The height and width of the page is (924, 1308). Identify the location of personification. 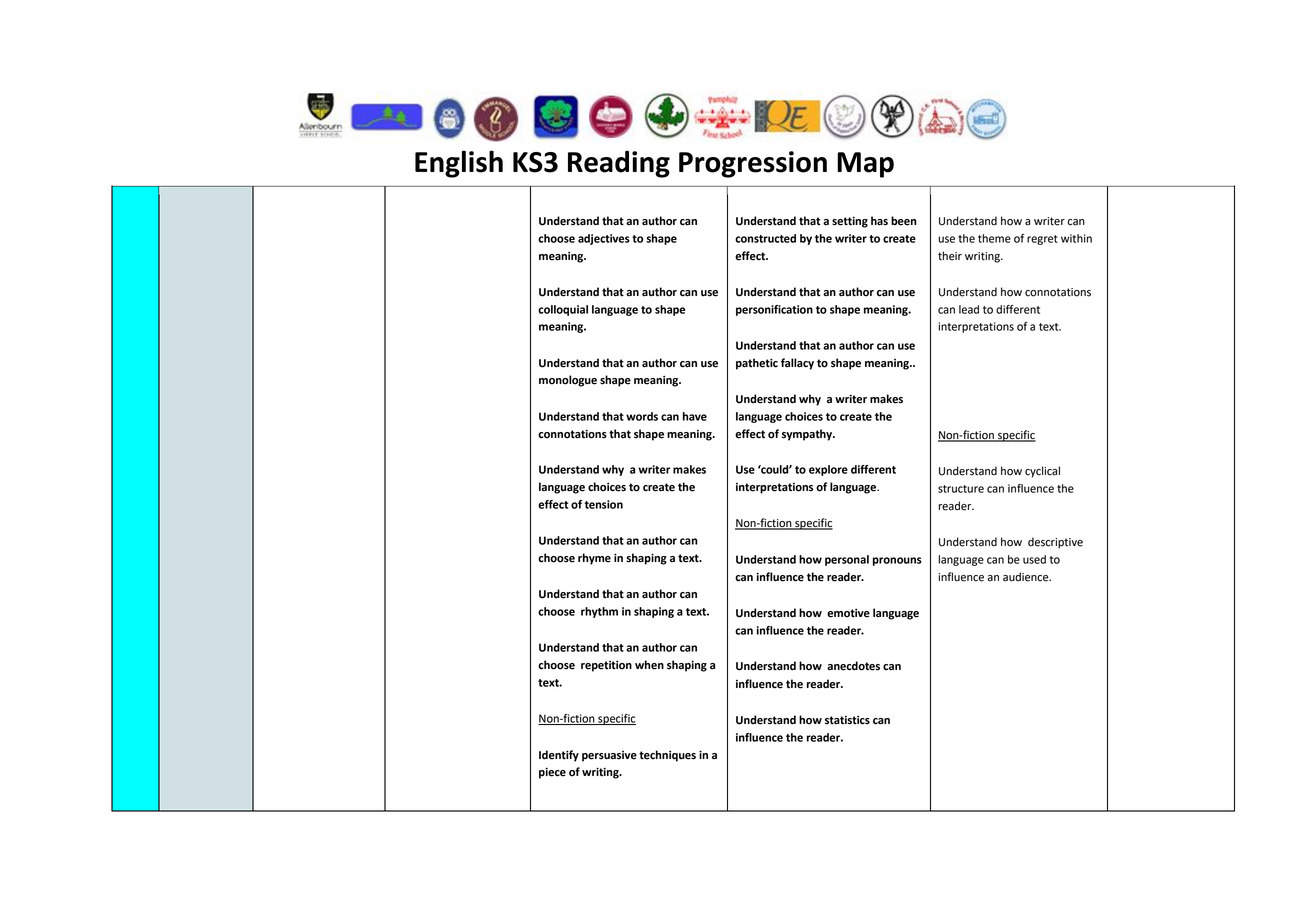
(774, 310).
